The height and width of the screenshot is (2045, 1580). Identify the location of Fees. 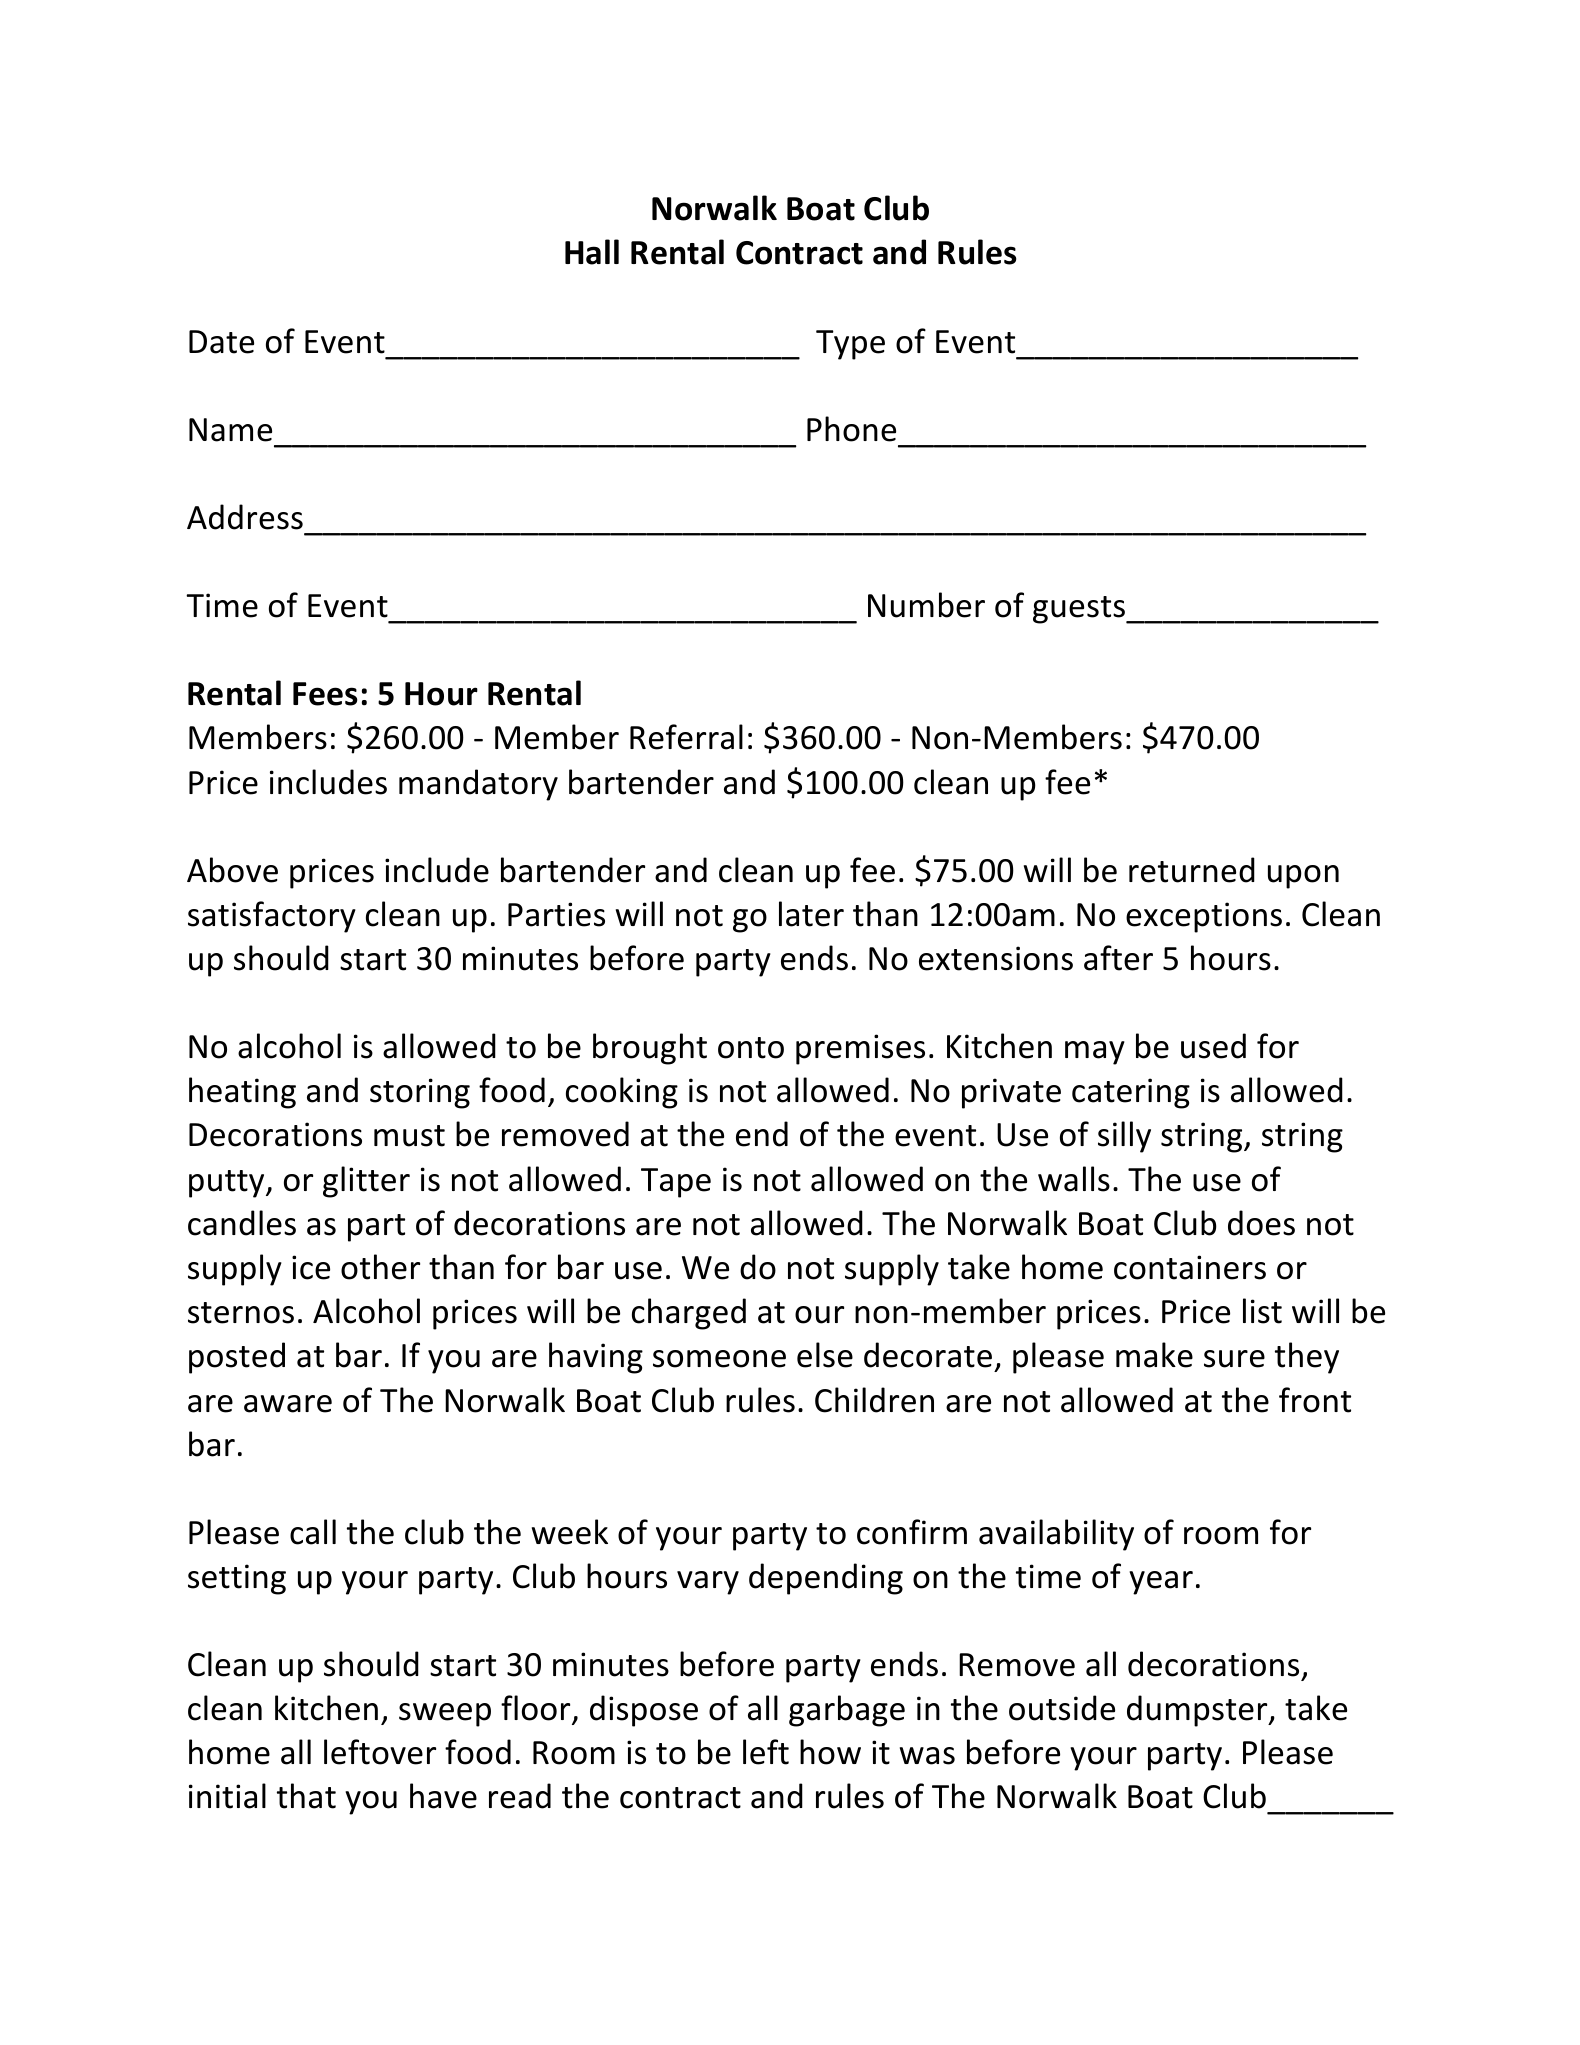
(325, 694).
